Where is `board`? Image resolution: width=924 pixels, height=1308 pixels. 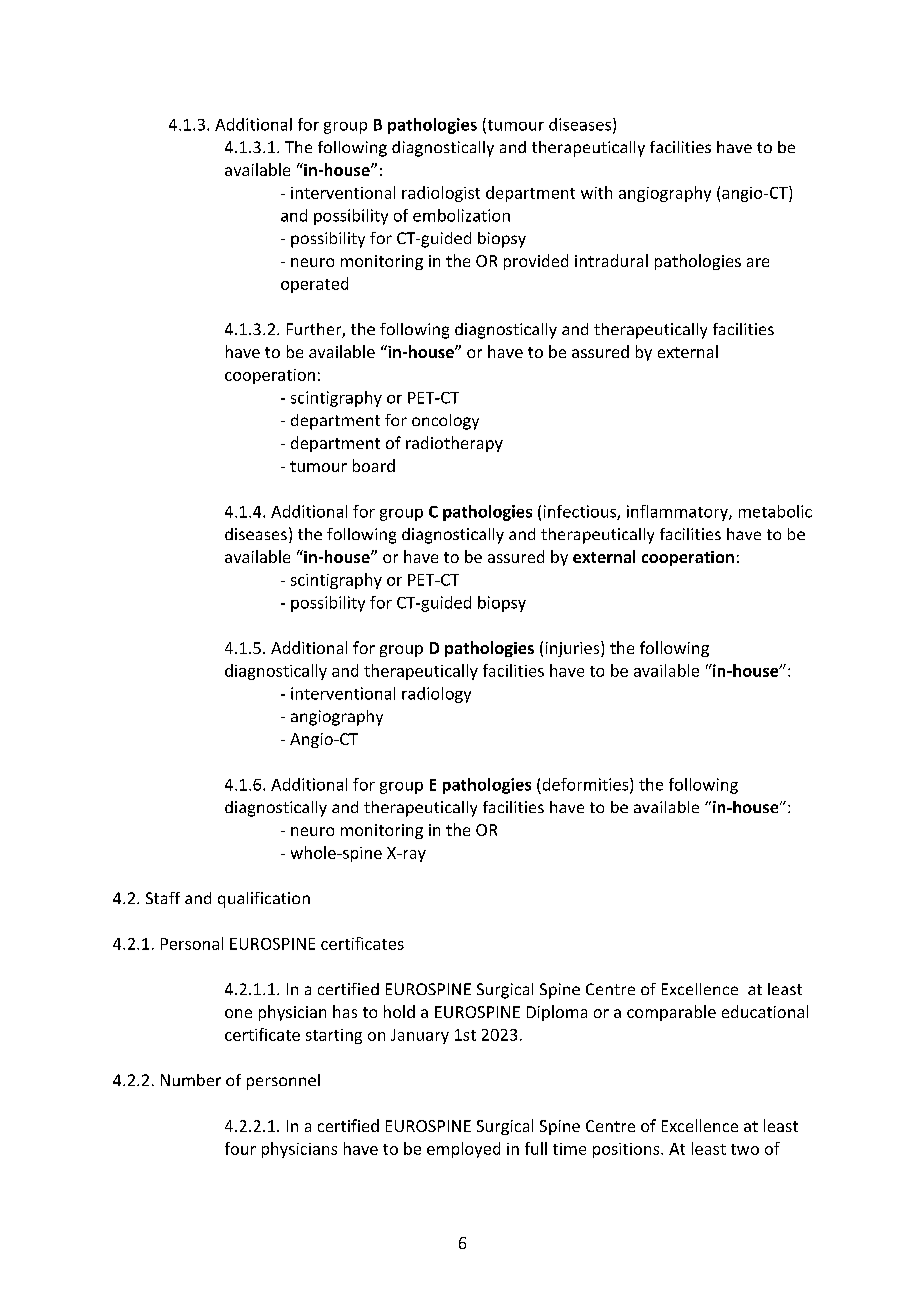 board is located at coordinates (374, 465).
